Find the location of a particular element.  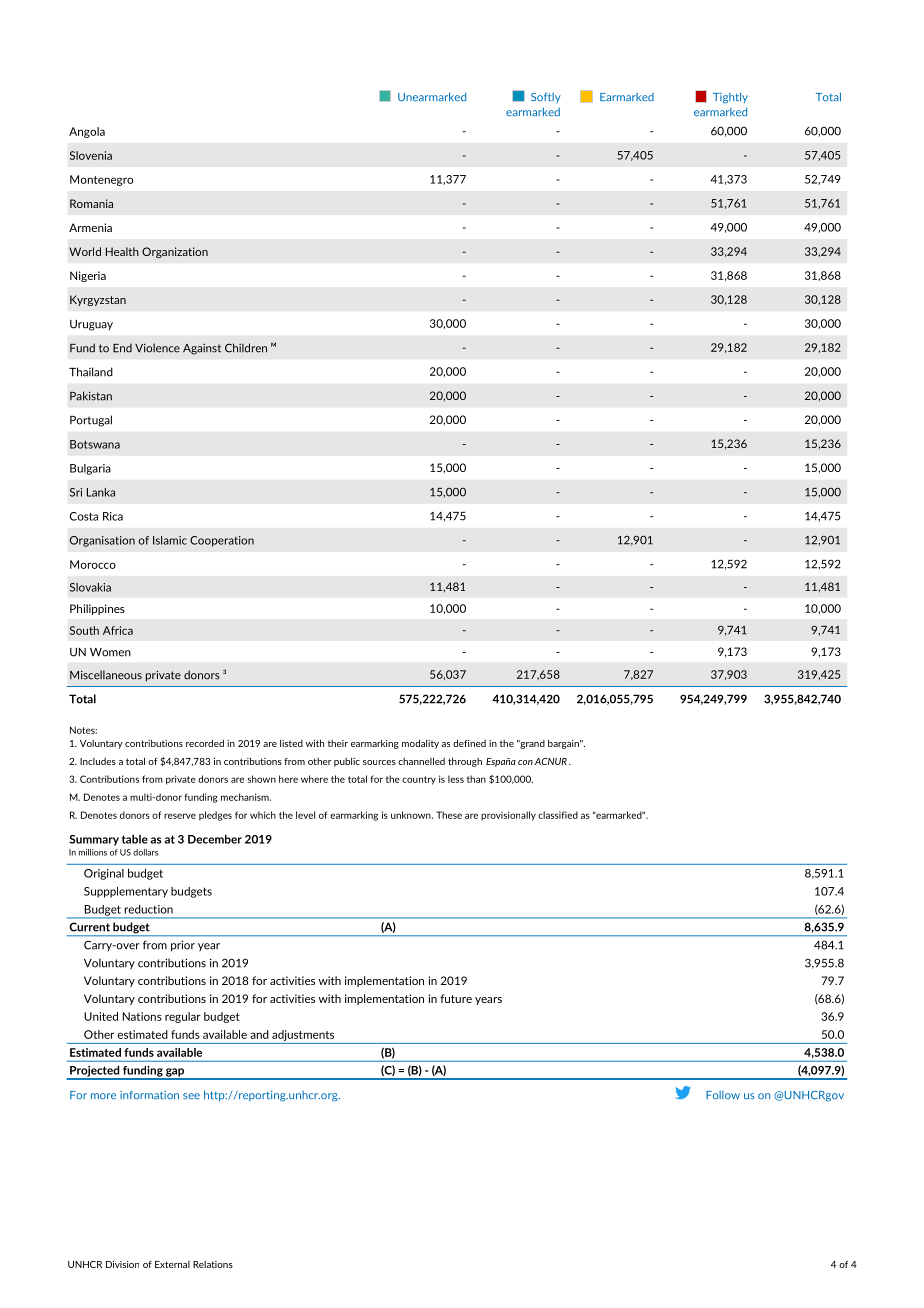

Miscellaneous is located at coordinates (106, 675).
